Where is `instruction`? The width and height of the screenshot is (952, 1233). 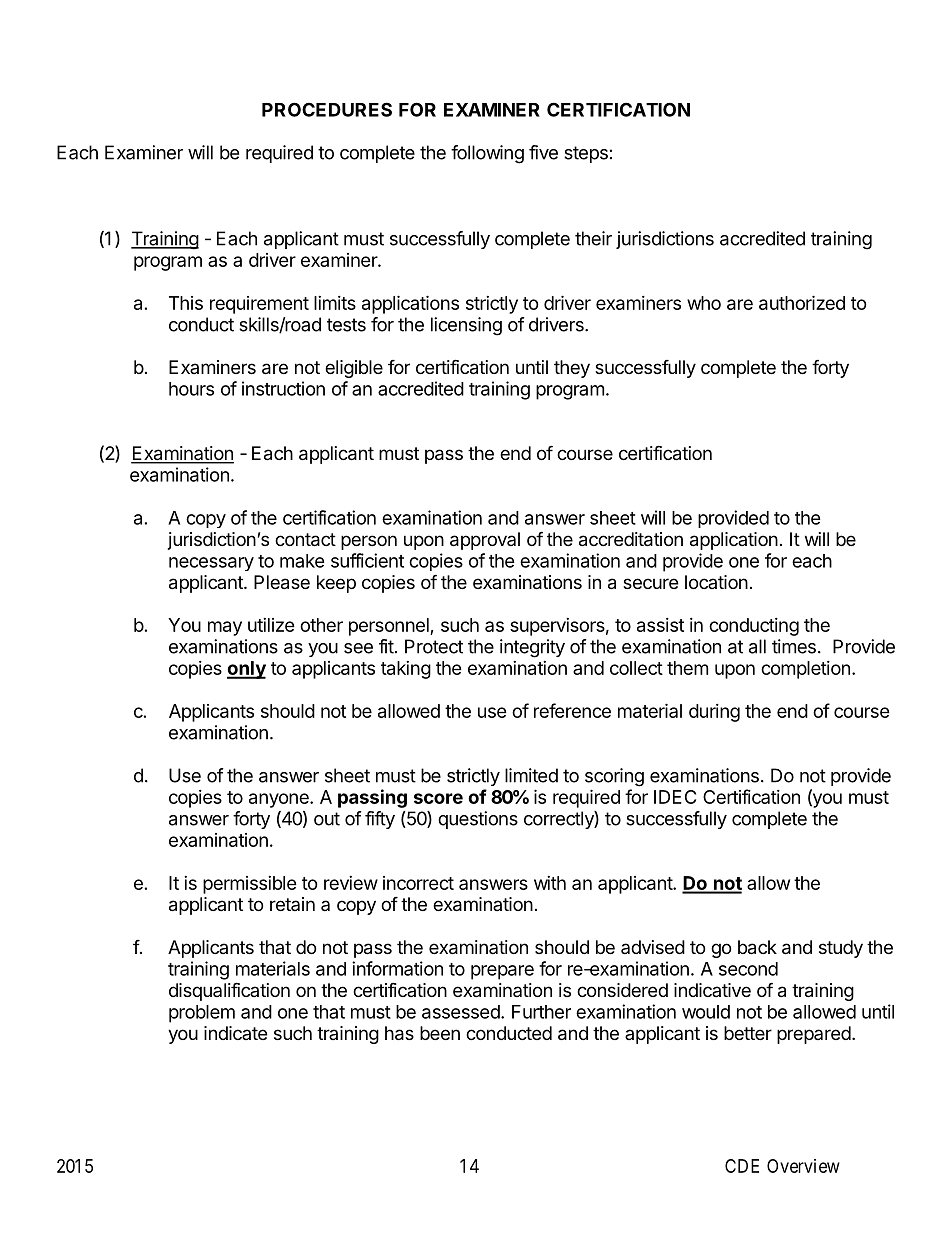 instruction is located at coordinates (283, 388).
